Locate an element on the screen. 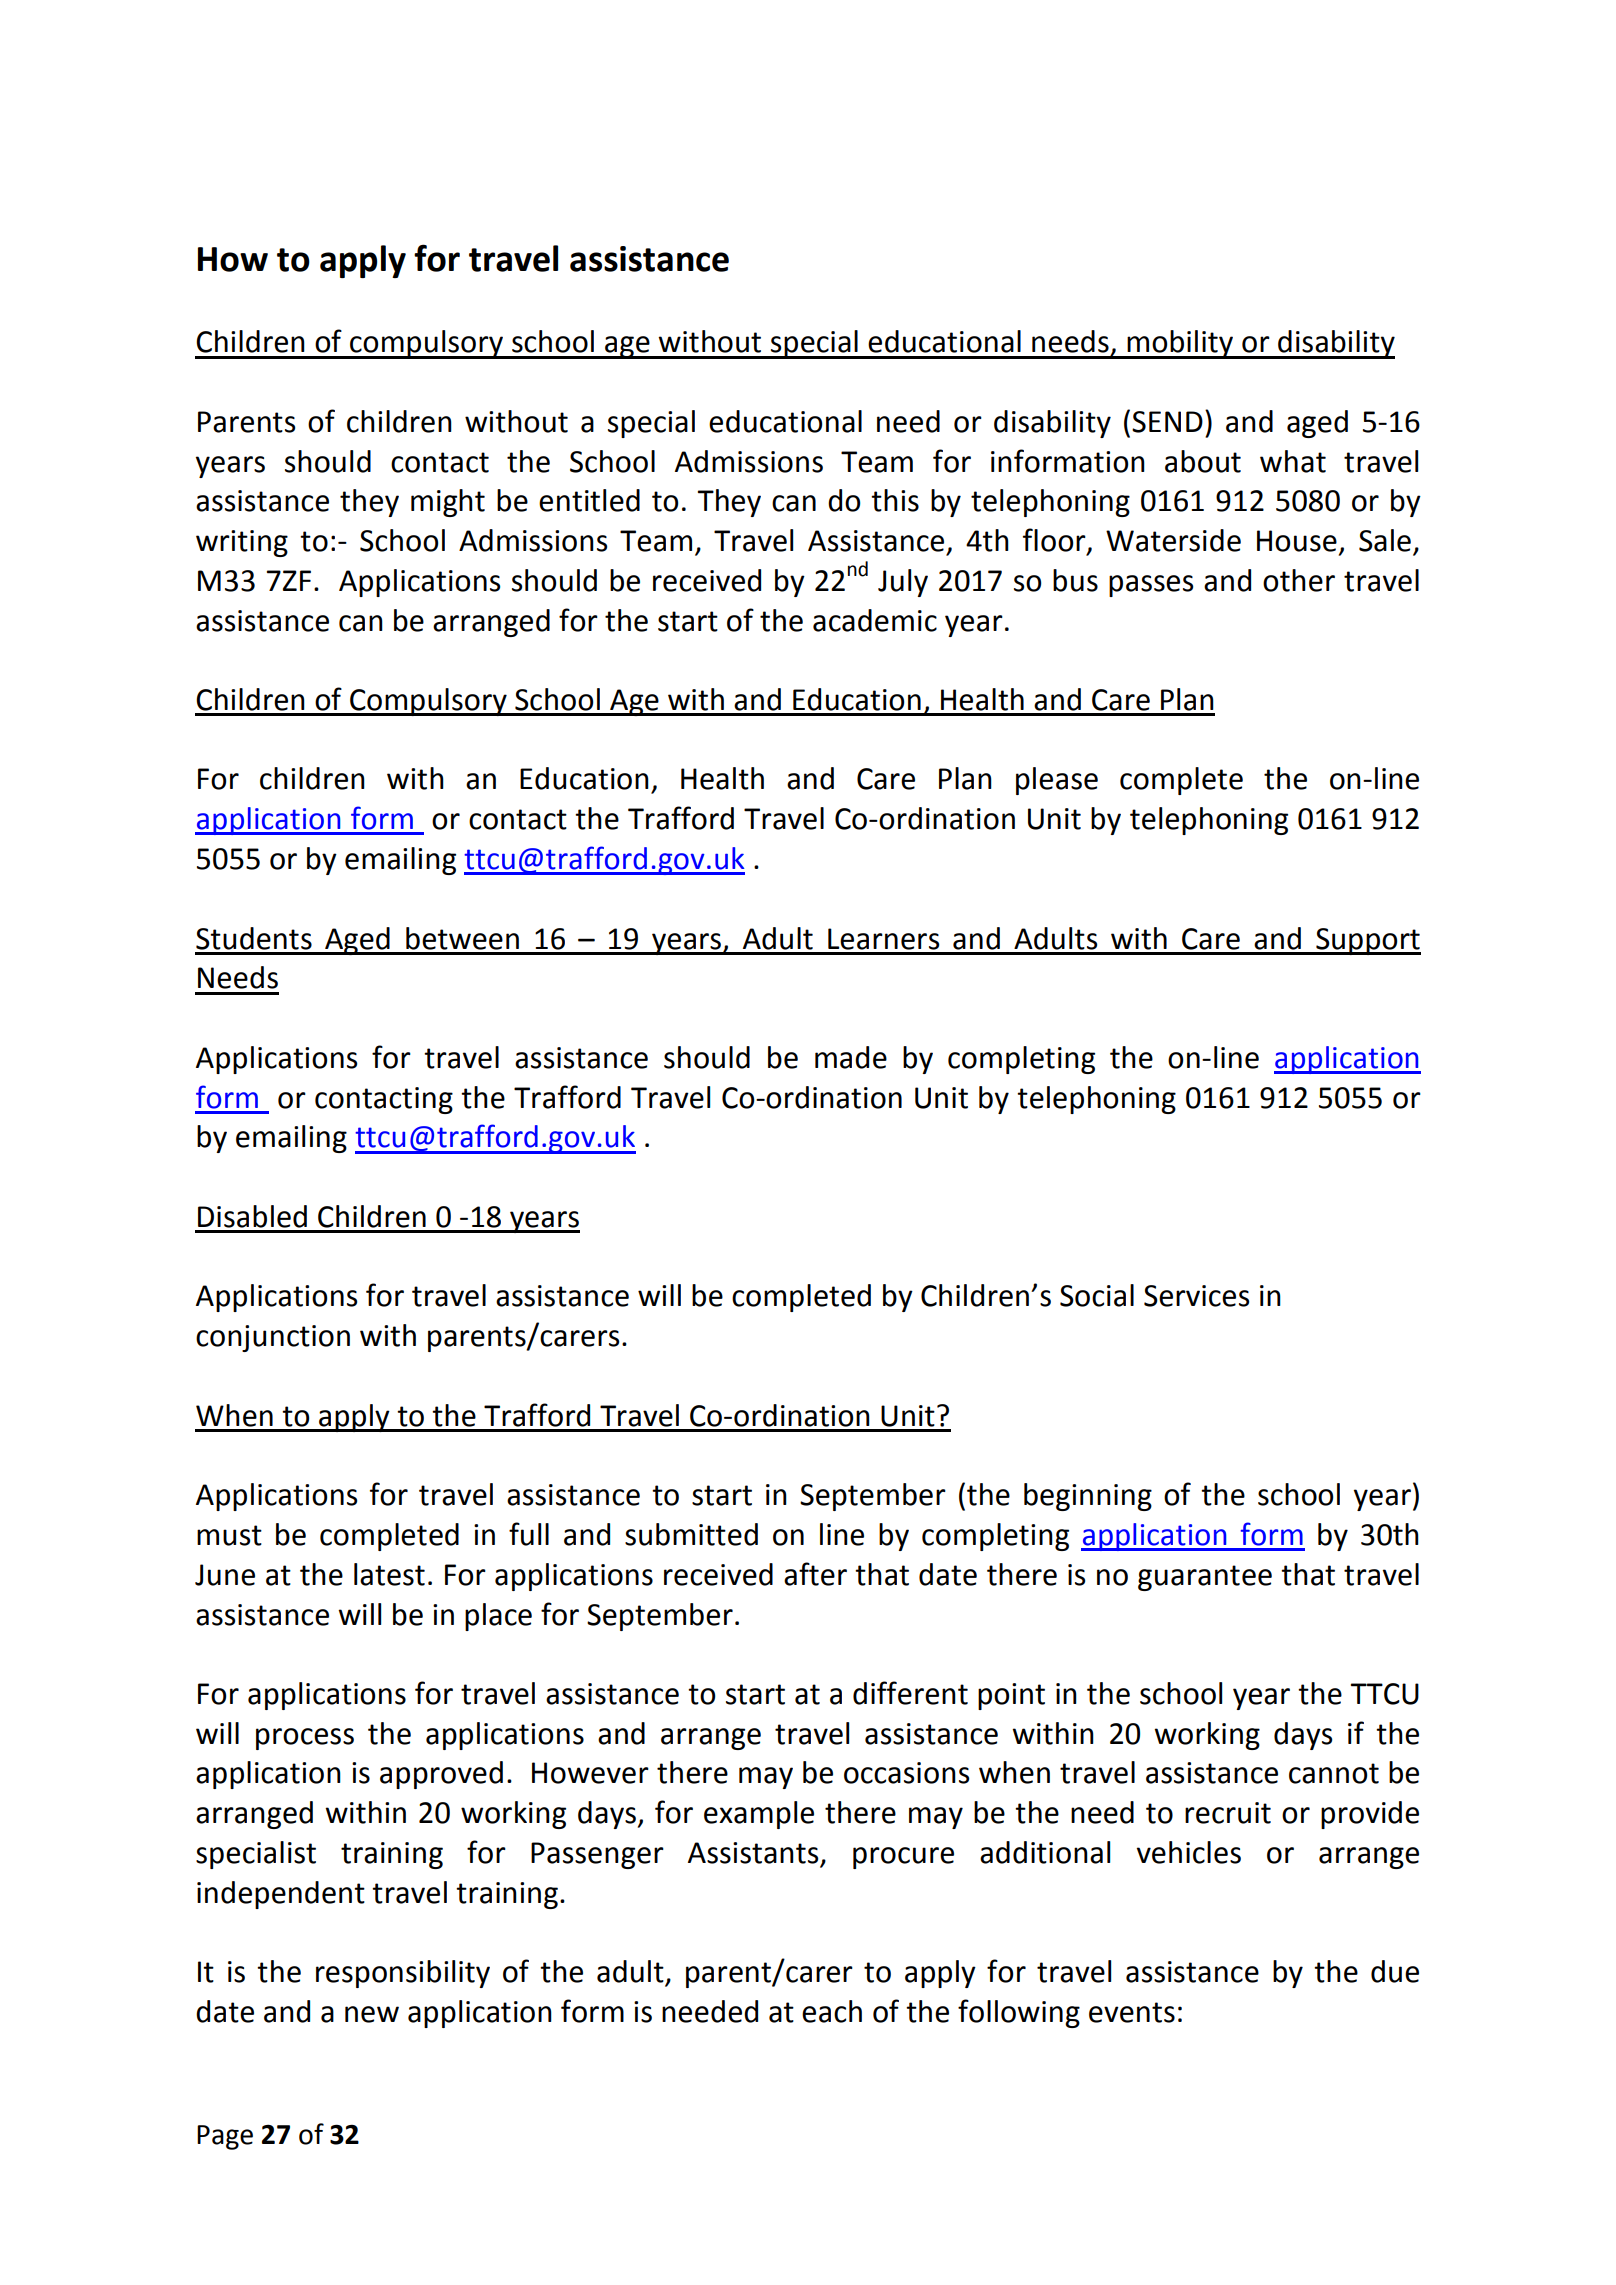  what is located at coordinates (1293, 461).
